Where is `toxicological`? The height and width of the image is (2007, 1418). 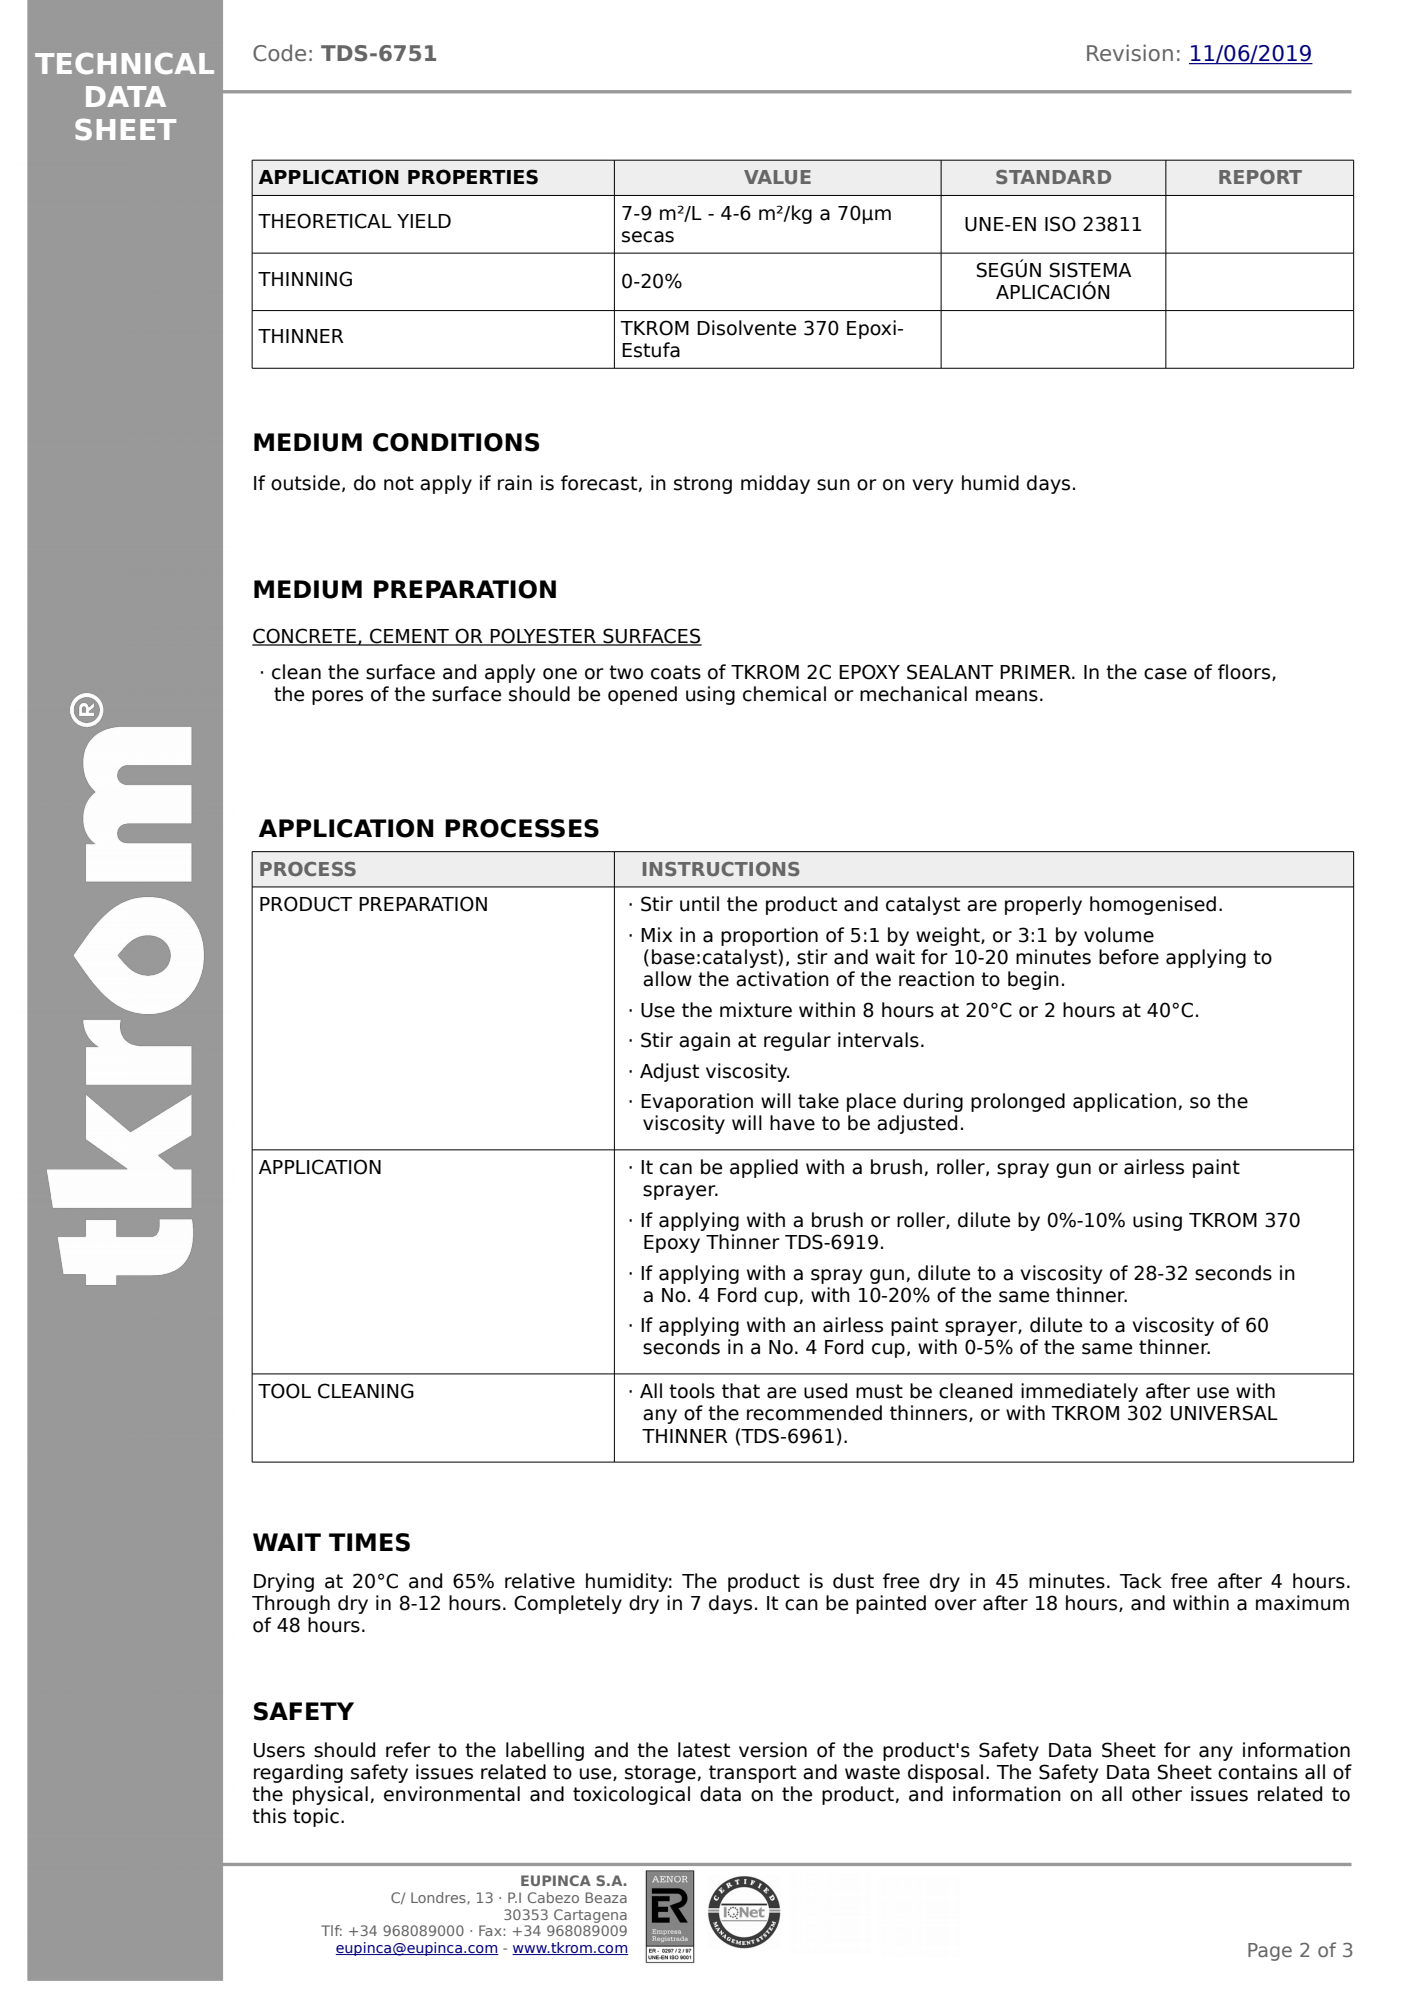
toxicological is located at coordinates (631, 1795).
